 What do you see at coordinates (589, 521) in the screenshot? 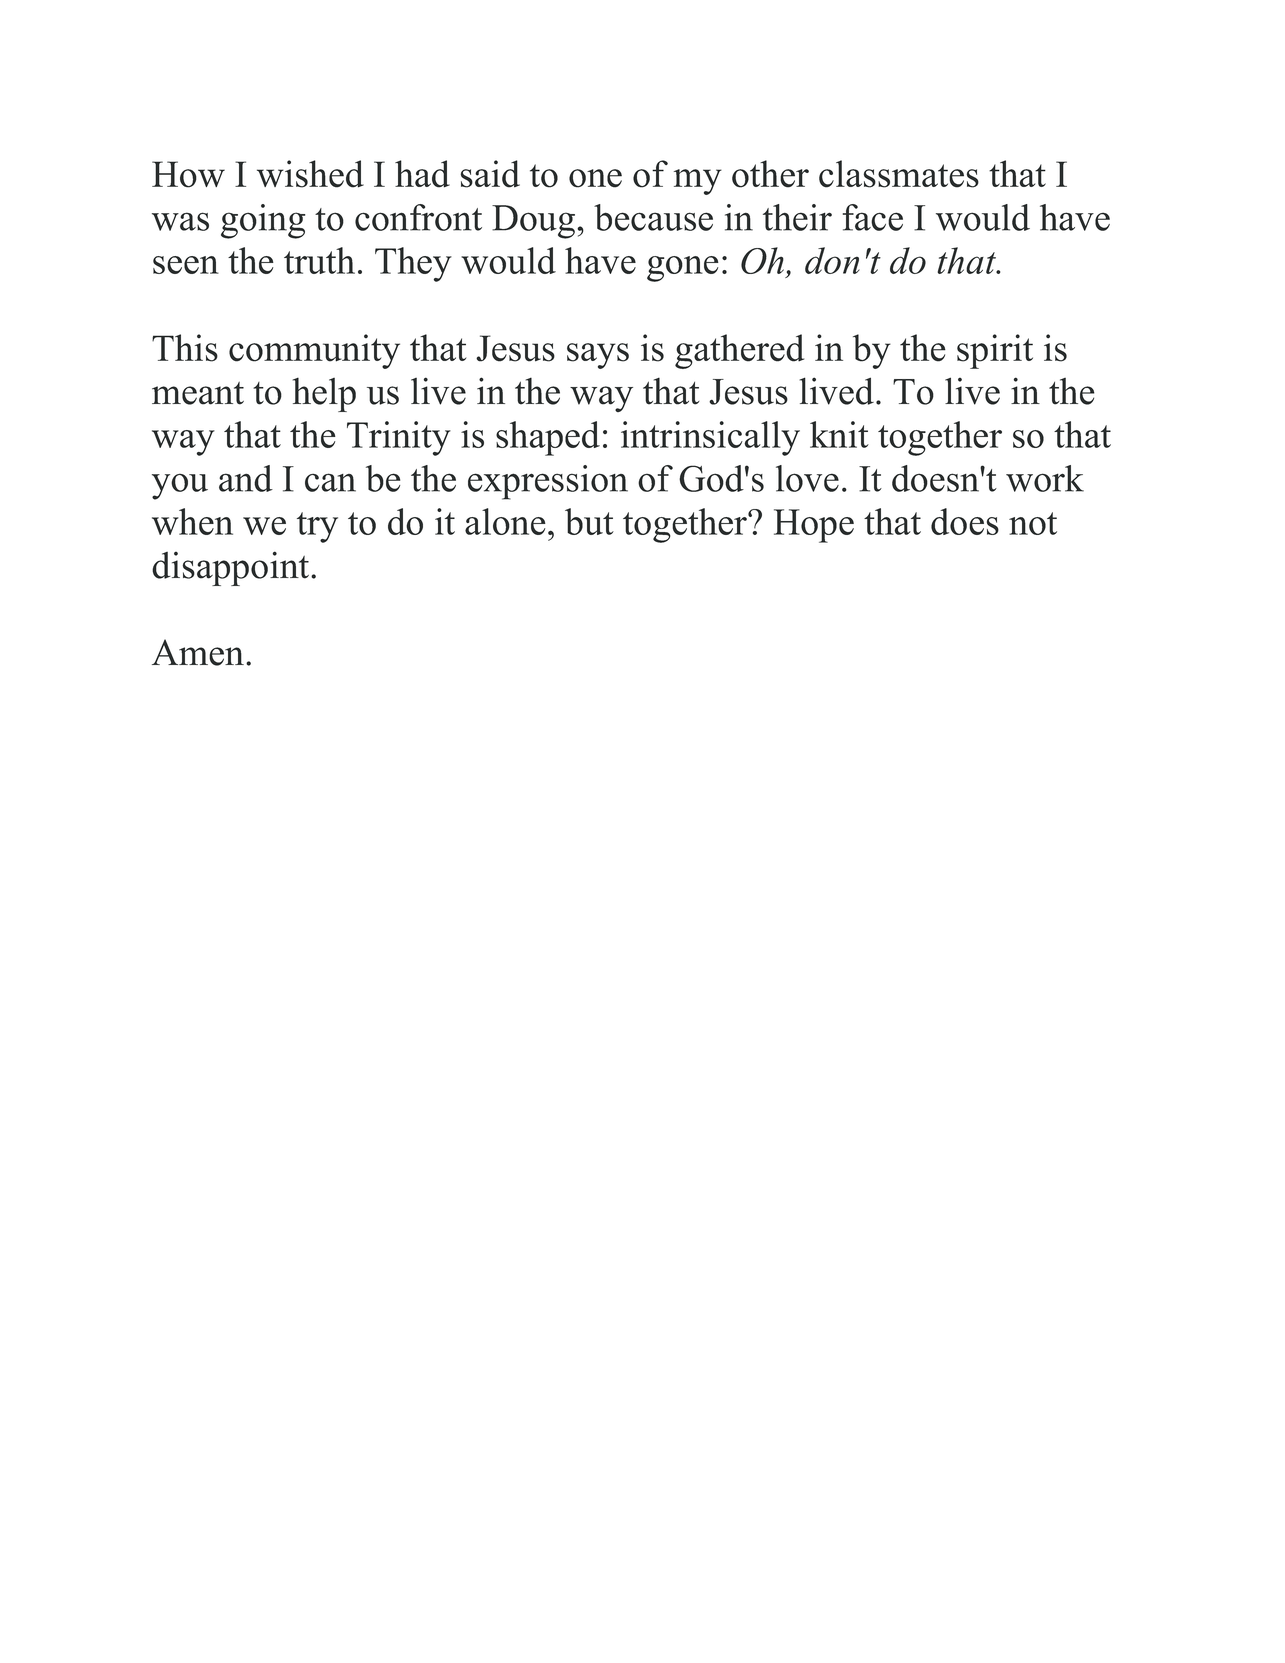
I see `but` at bounding box center [589, 521].
